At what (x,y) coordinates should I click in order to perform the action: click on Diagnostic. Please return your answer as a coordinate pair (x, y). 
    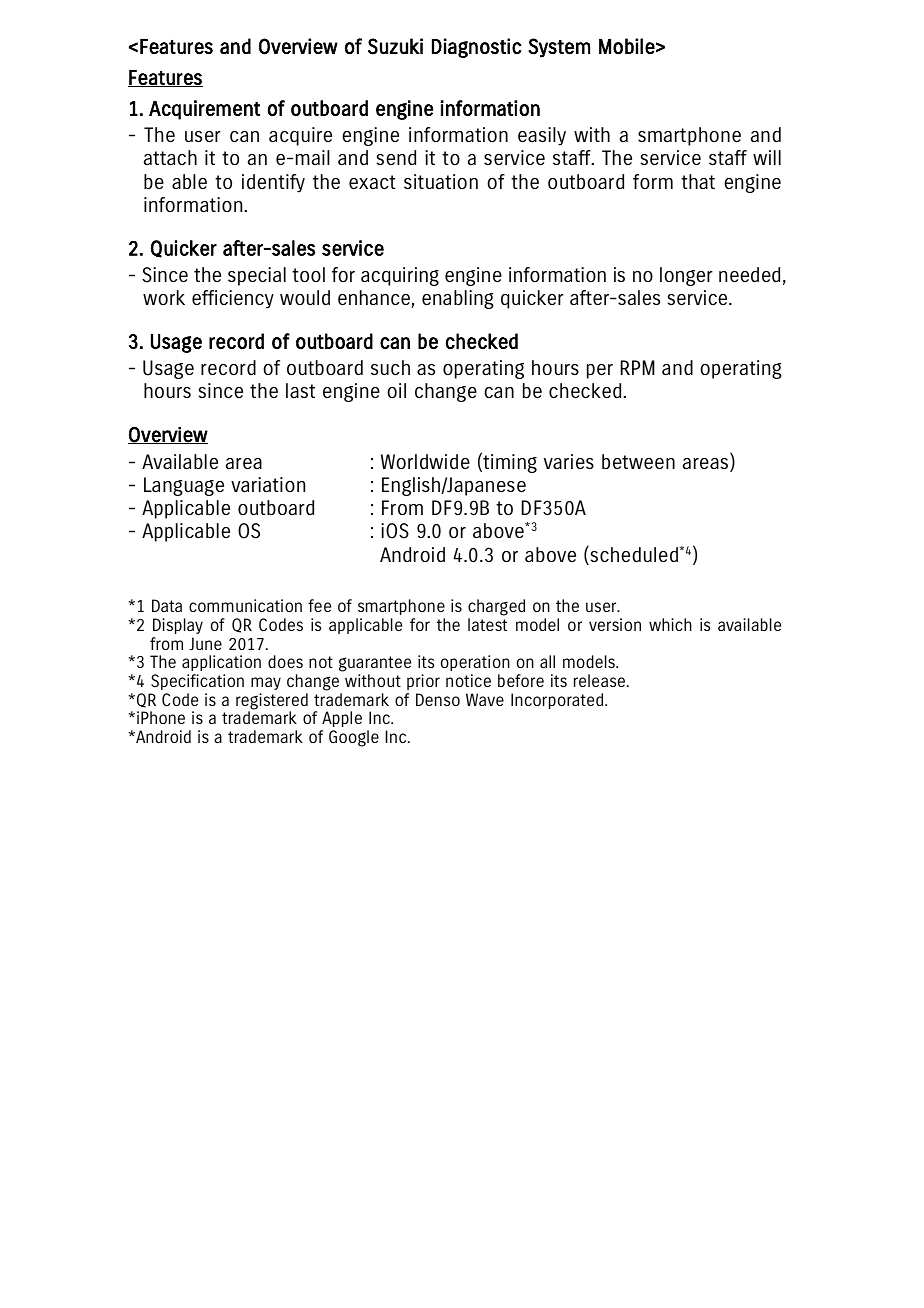
    Looking at the image, I should click on (477, 48).
